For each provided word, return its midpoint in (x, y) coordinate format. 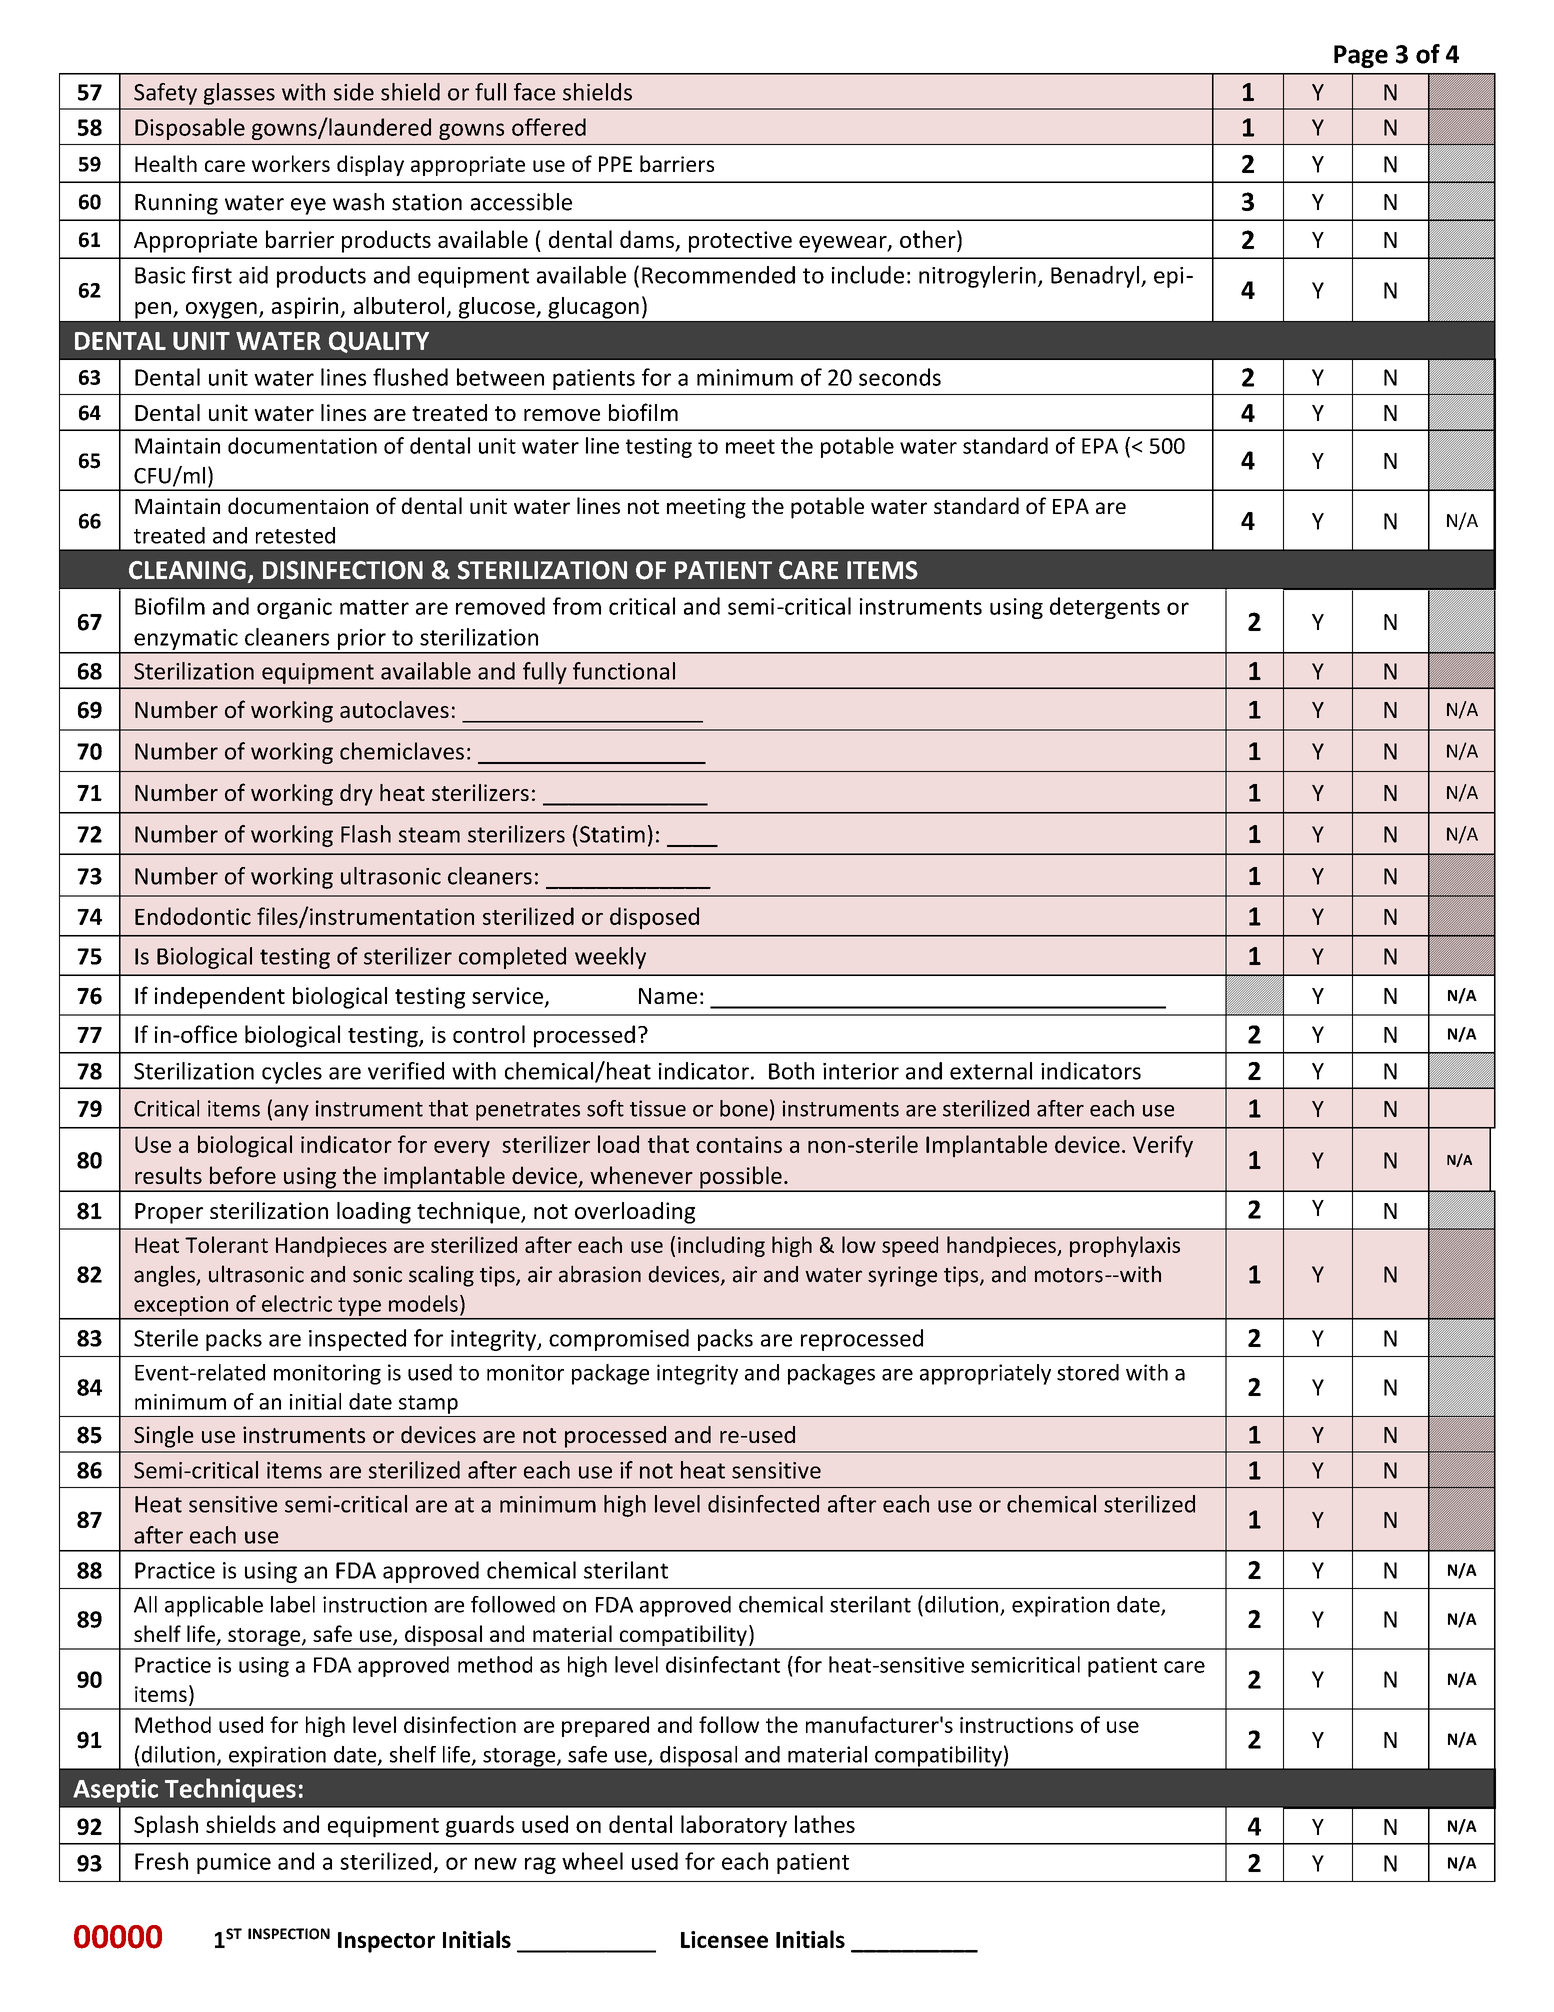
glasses (239, 94)
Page (1361, 56)
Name (668, 996)
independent (220, 998)
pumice (234, 1863)
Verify (1163, 1146)
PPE (615, 164)
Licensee (724, 1939)
